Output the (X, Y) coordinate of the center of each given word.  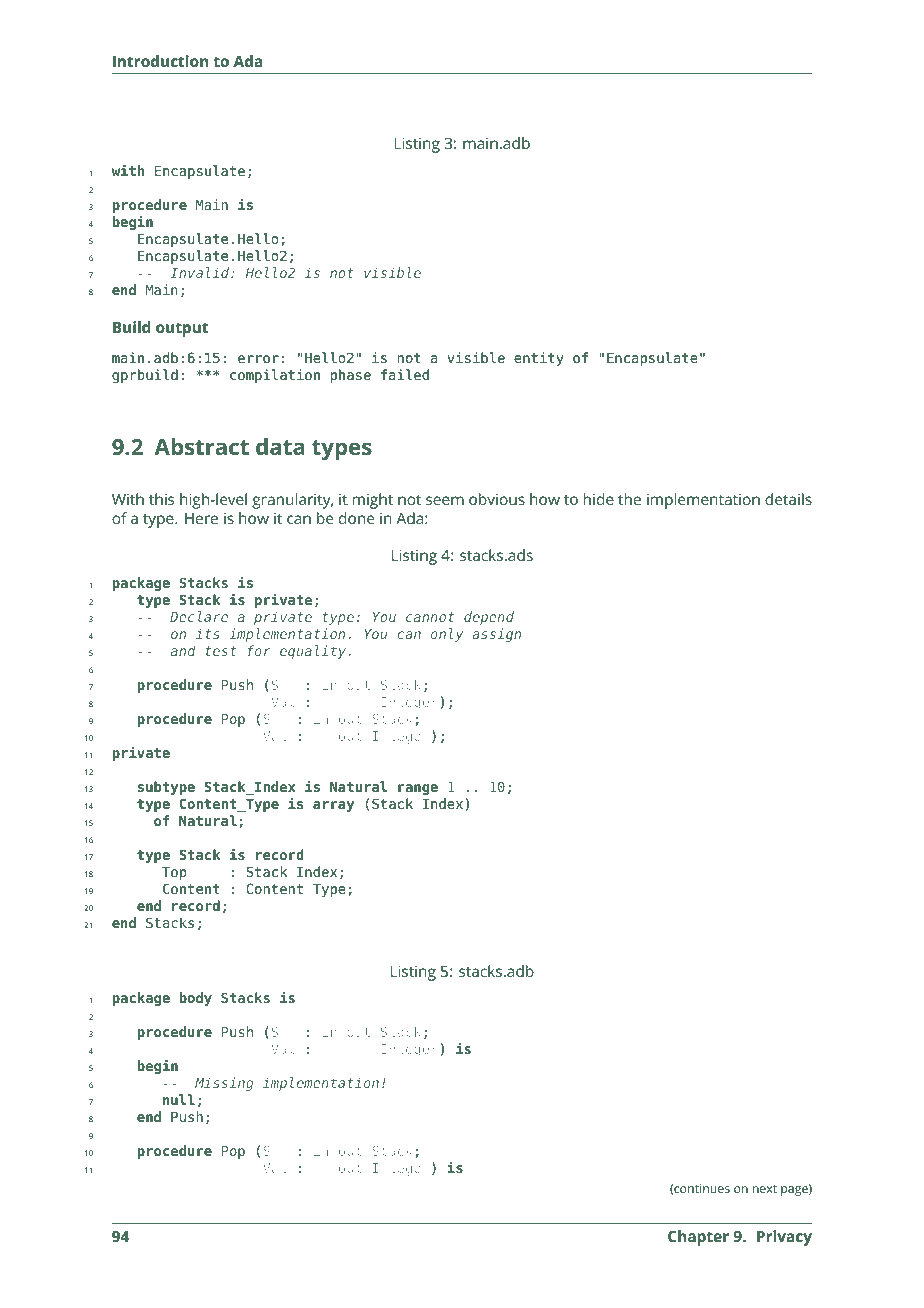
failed (405, 374)
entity (539, 359)
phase (350, 376)
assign (496, 635)
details (788, 499)
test (221, 651)
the (629, 499)
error (258, 359)
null (179, 1099)
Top (174, 873)
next (765, 1189)
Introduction (160, 61)
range (418, 789)
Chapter (698, 1238)
